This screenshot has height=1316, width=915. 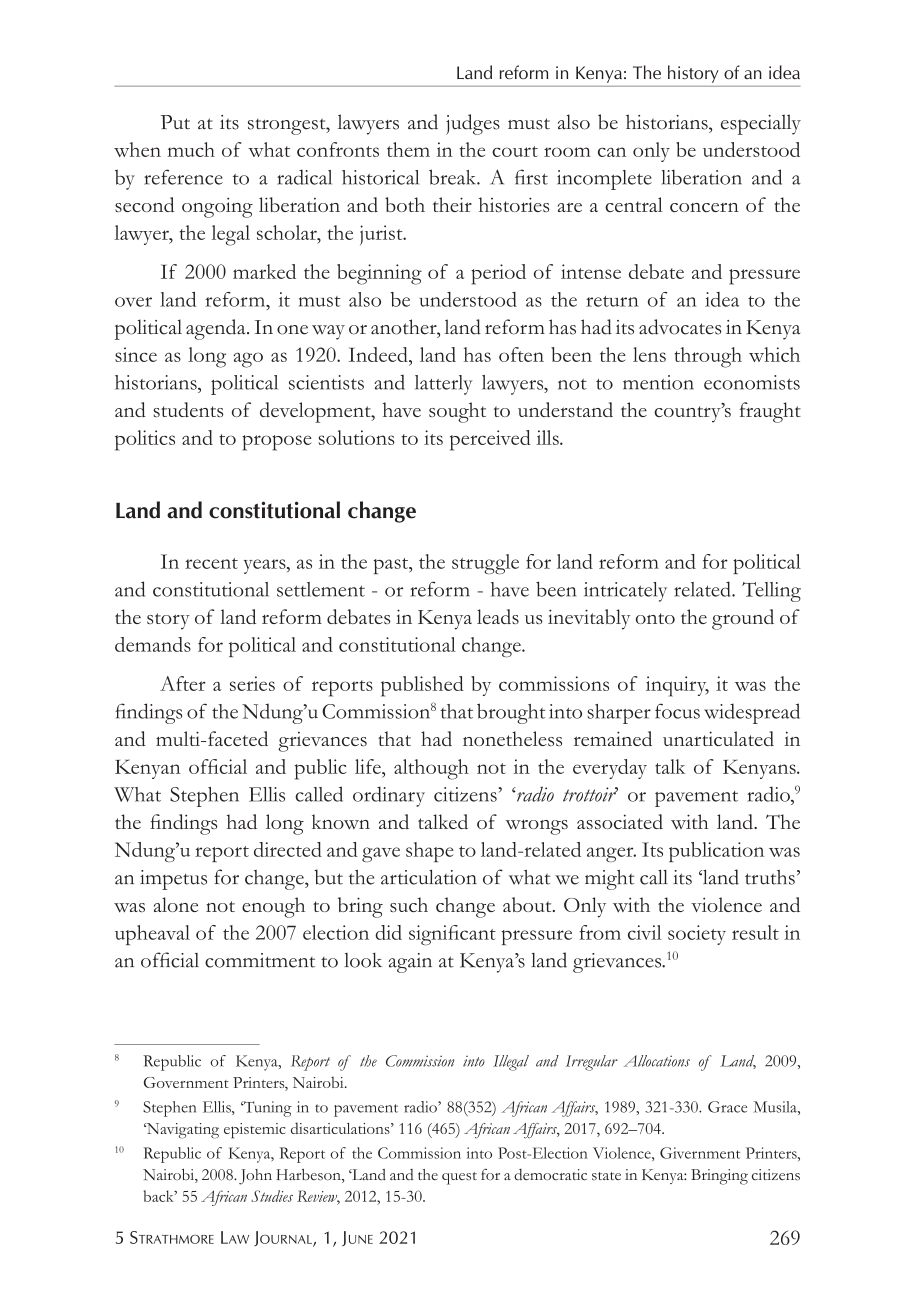 What do you see at coordinates (677, 686) in the screenshot?
I see `inquiry` at bounding box center [677, 686].
